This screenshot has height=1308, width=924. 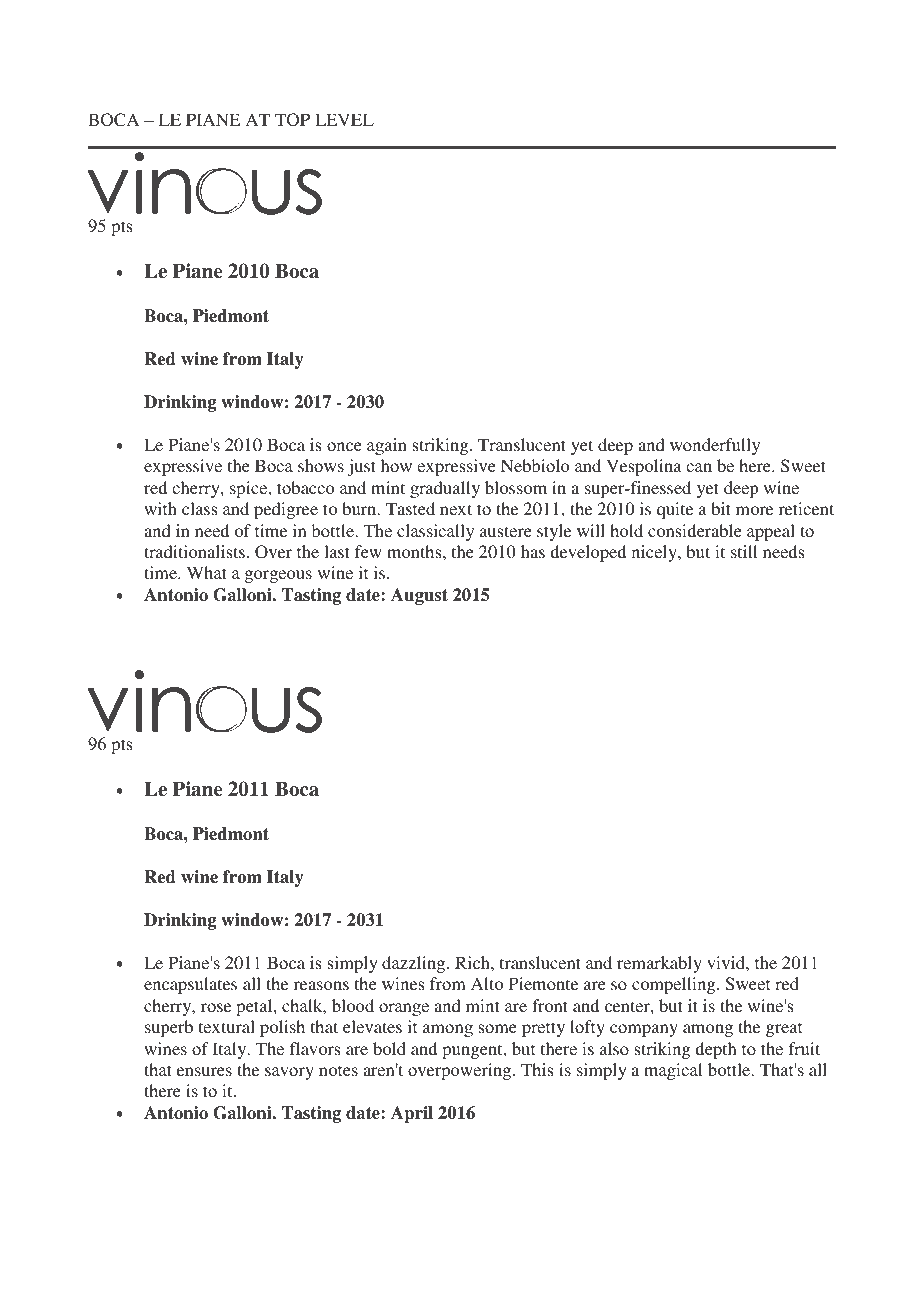 What do you see at coordinates (419, 596) in the screenshot?
I see `August` at bounding box center [419, 596].
